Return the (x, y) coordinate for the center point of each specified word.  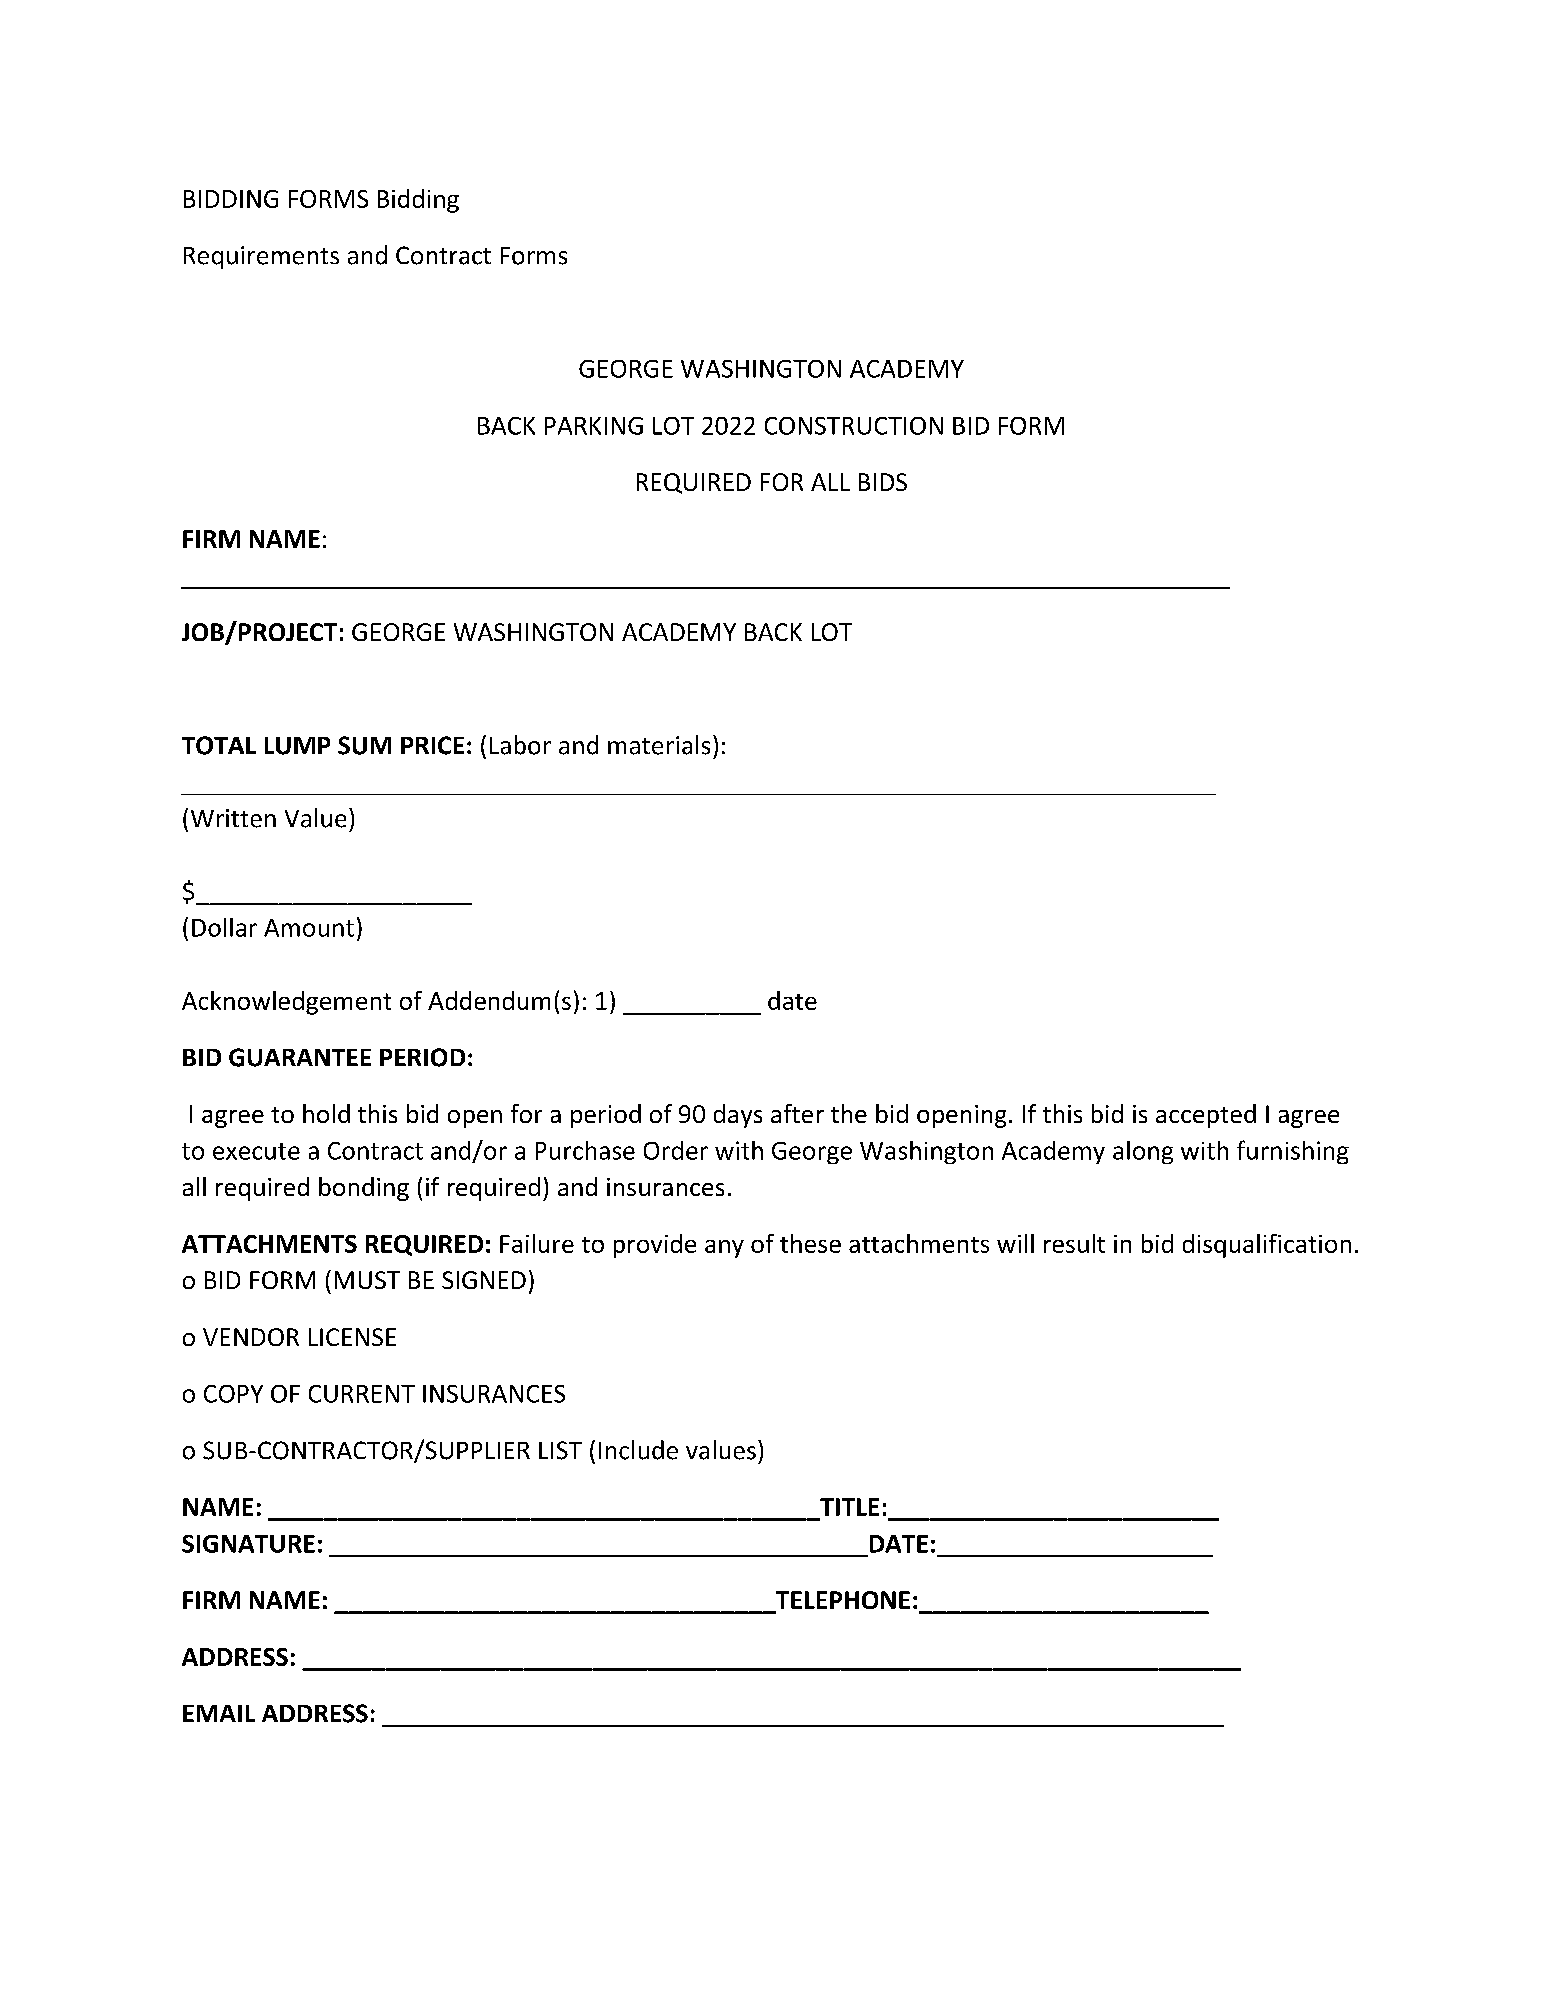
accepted (1206, 1116)
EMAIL (219, 1713)
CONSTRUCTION (854, 426)
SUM (364, 745)
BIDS (883, 482)
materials (659, 745)
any (724, 1249)
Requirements (261, 257)
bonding (364, 1189)
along (1143, 1152)
